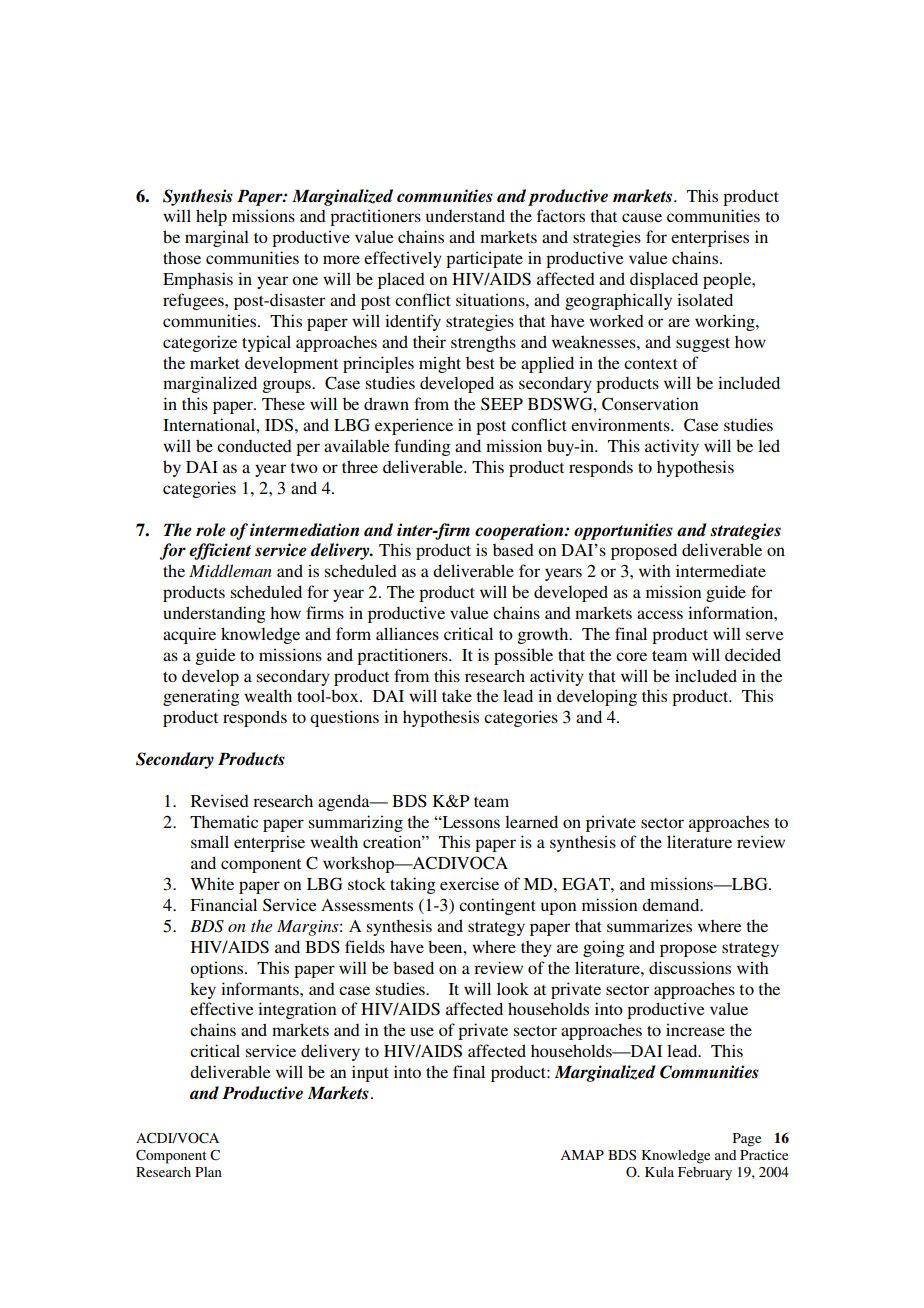 The image size is (924, 1308). What do you see at coordinates (753, 654) in the page?
I see `decided` at bounding box center [753, 654].
